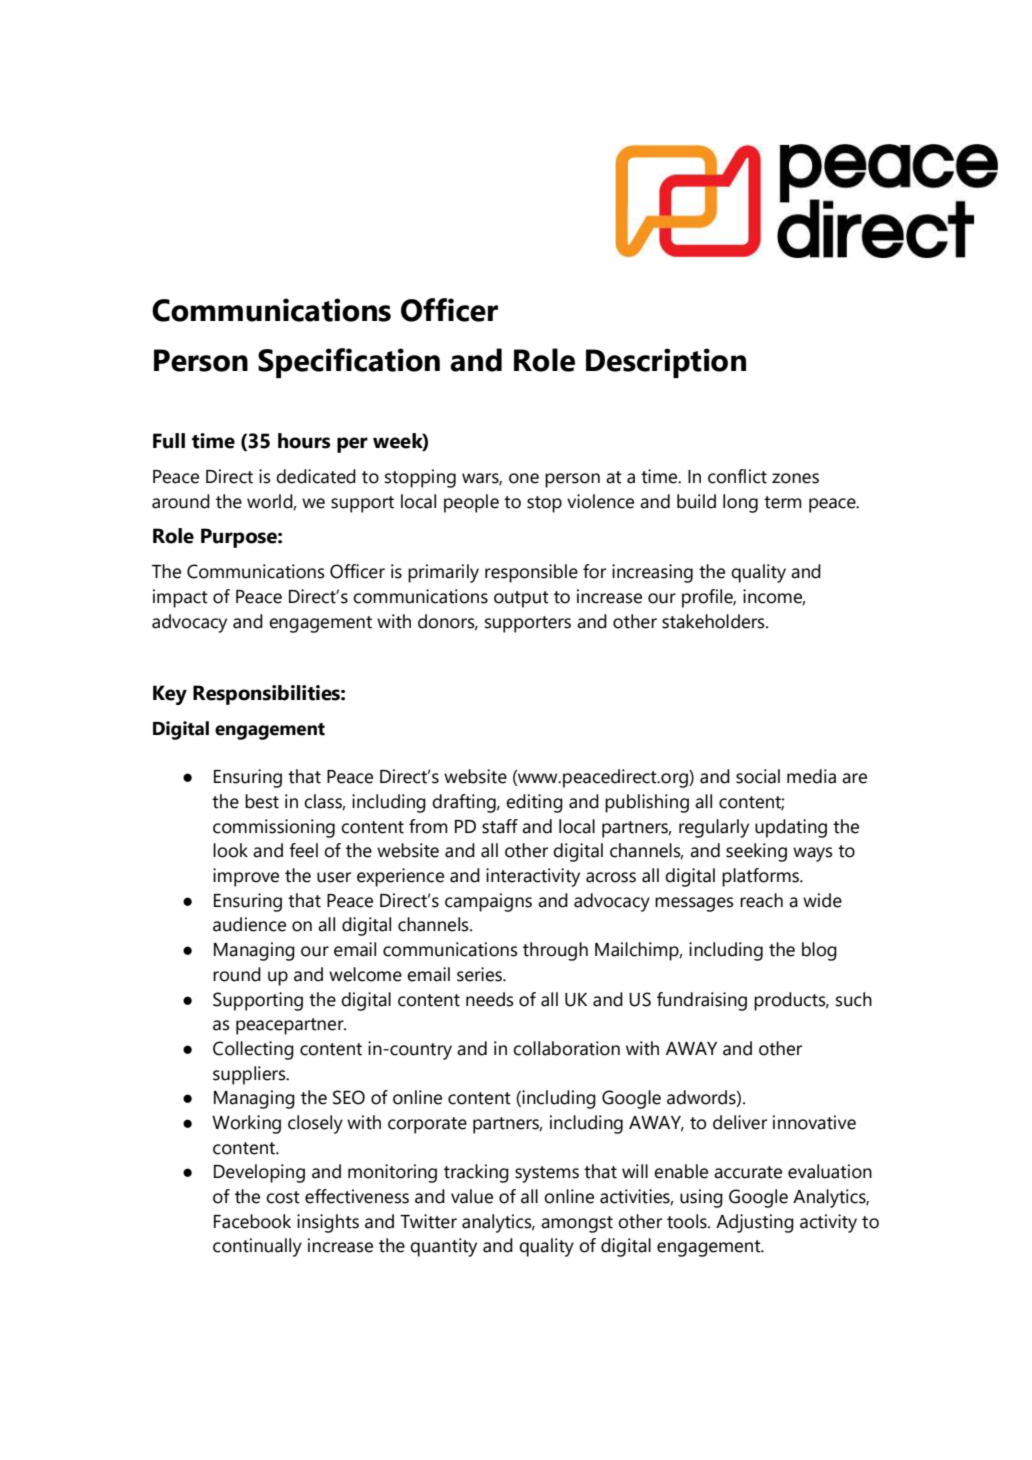  Describe the element at coordinates (252, 1221) in the screenshot. I see `Facebook` at that location.
